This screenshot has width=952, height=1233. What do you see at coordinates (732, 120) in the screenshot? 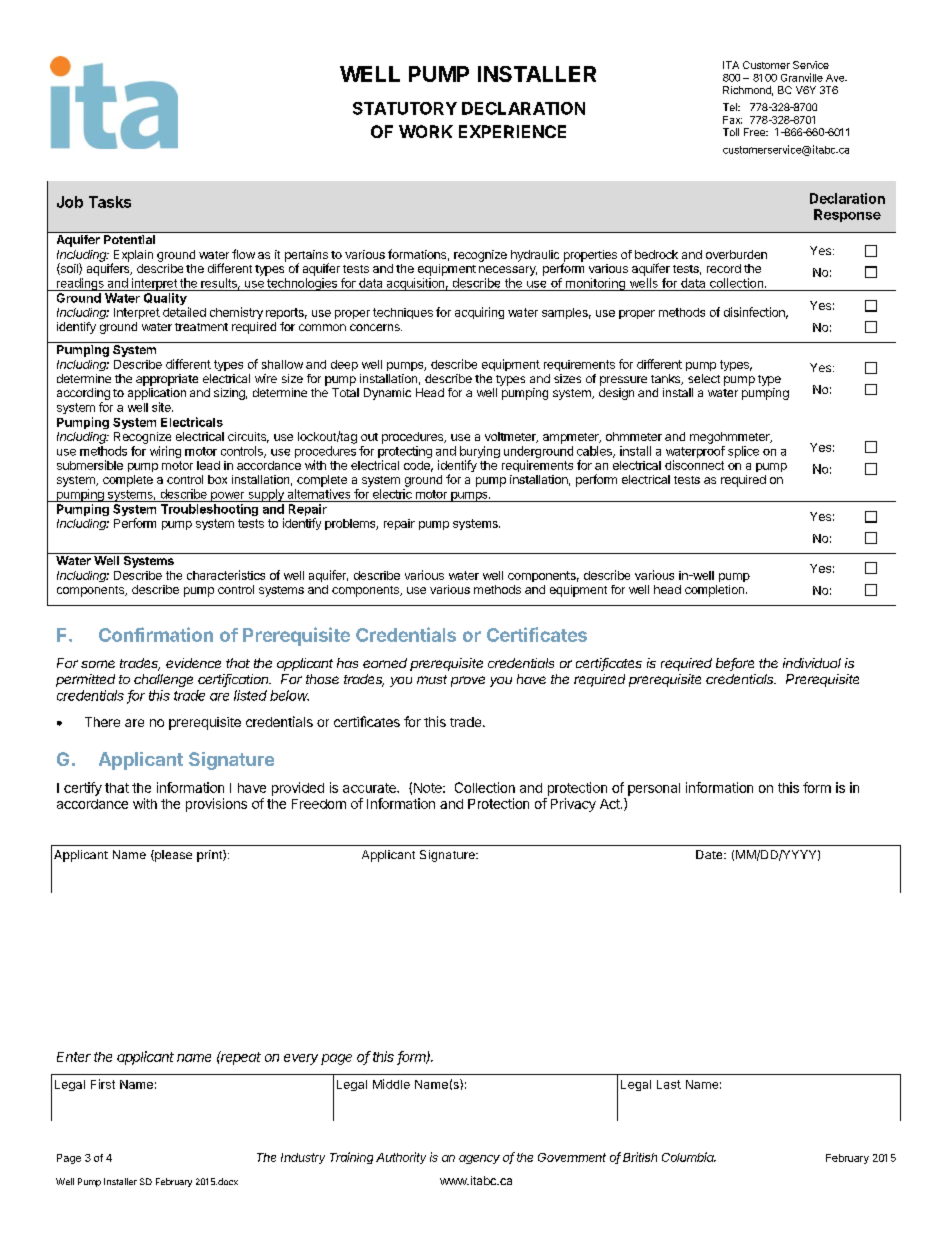
I see `Fax` at bounding box center [732, 120].
